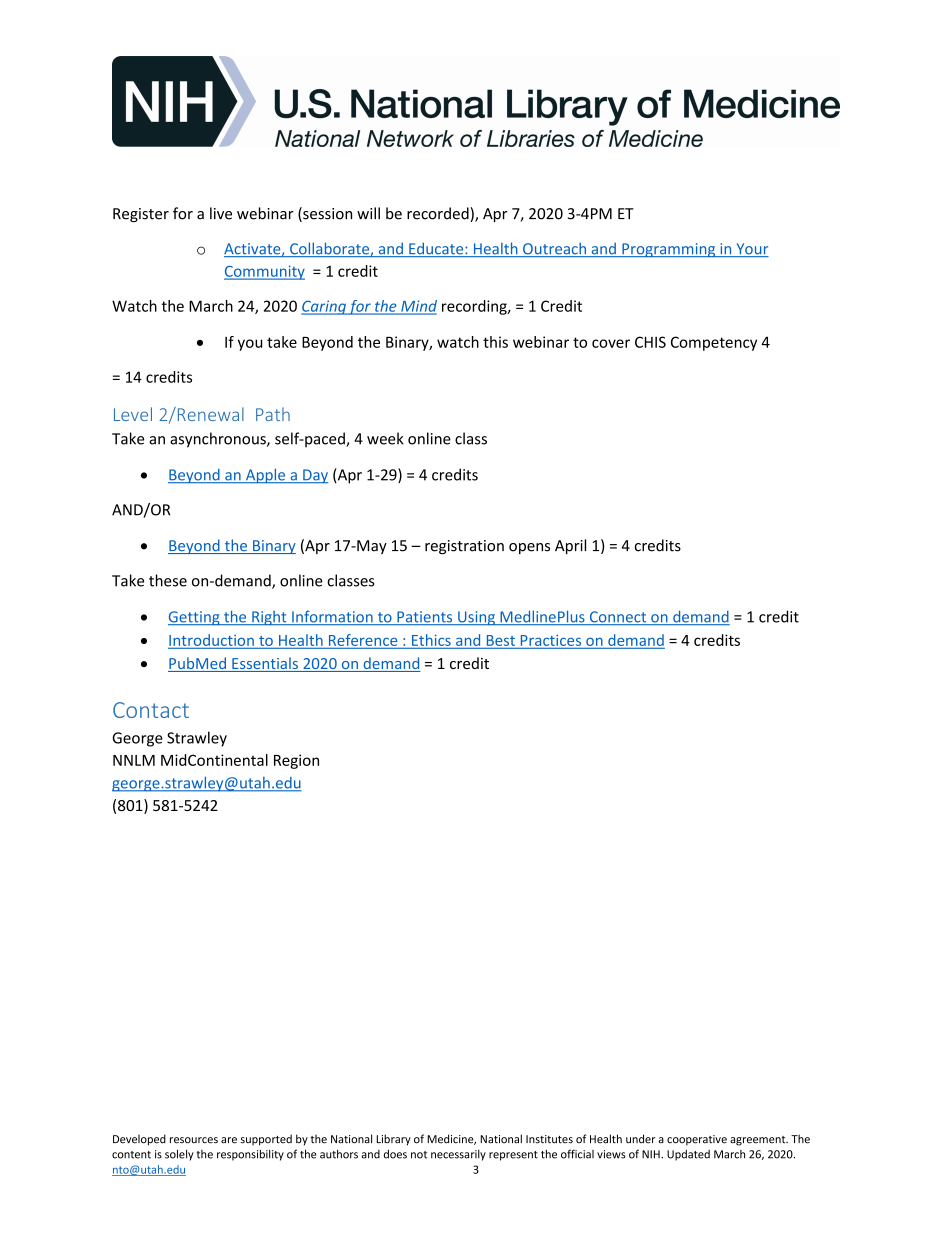  Describe the element at coordinates (618, 618) in the image. I see `Connect` at that location.
